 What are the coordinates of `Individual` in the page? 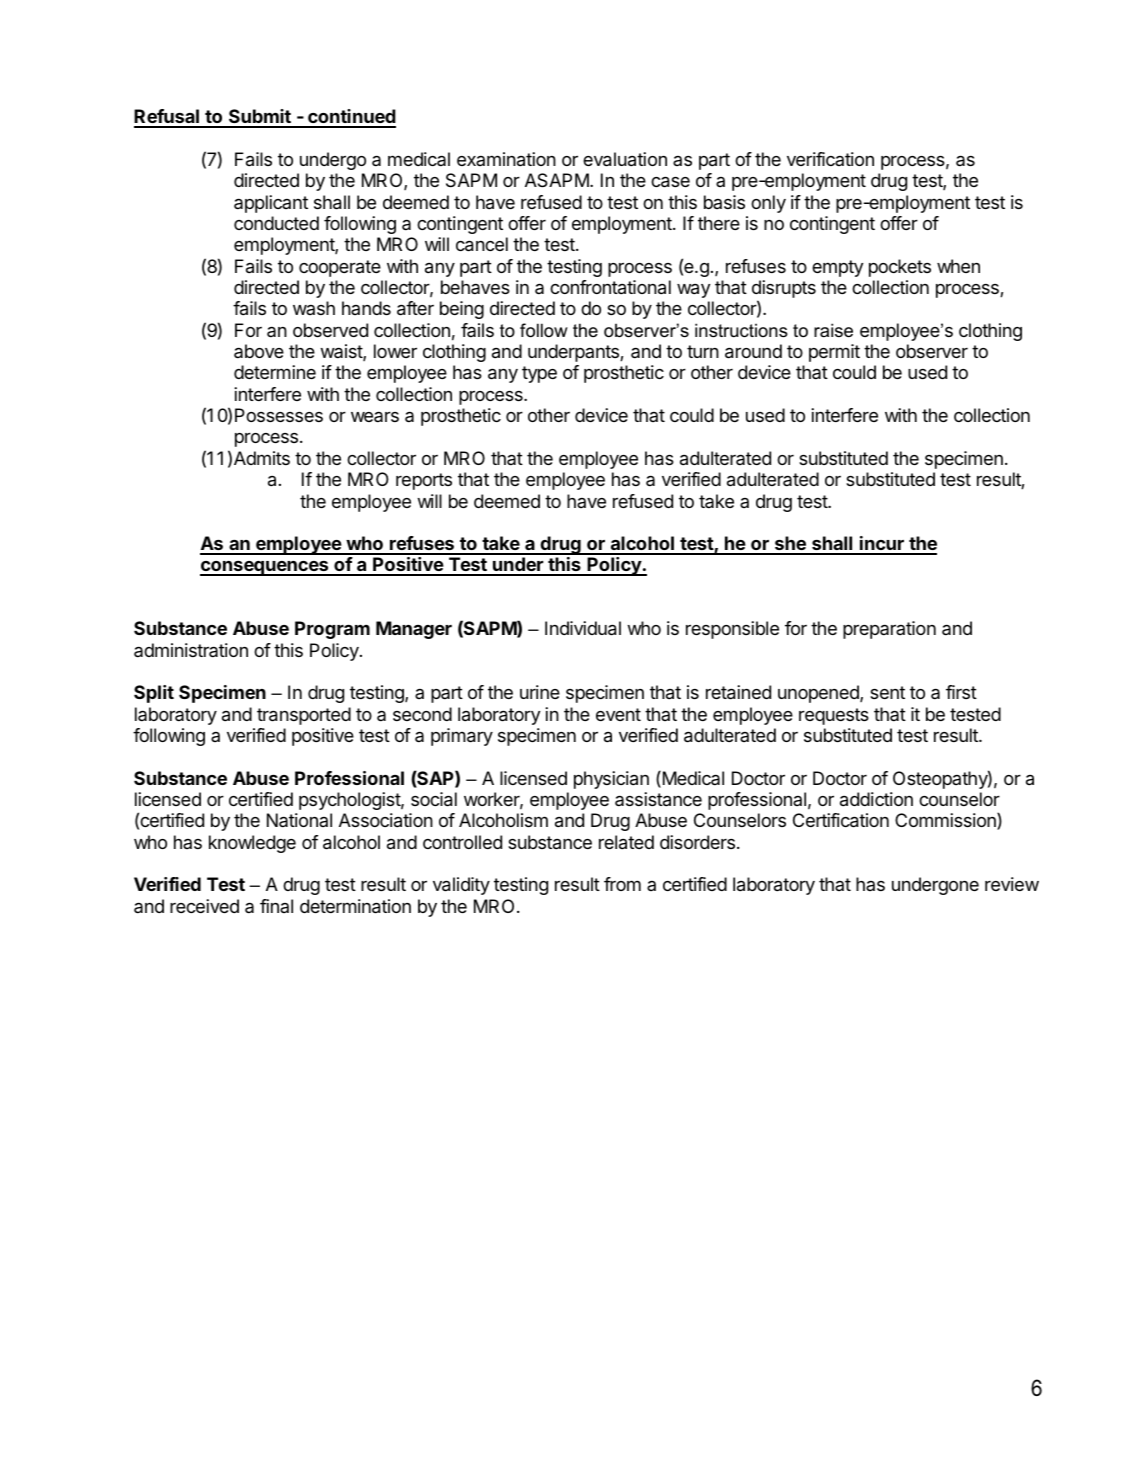 It's located at (583, 628).
